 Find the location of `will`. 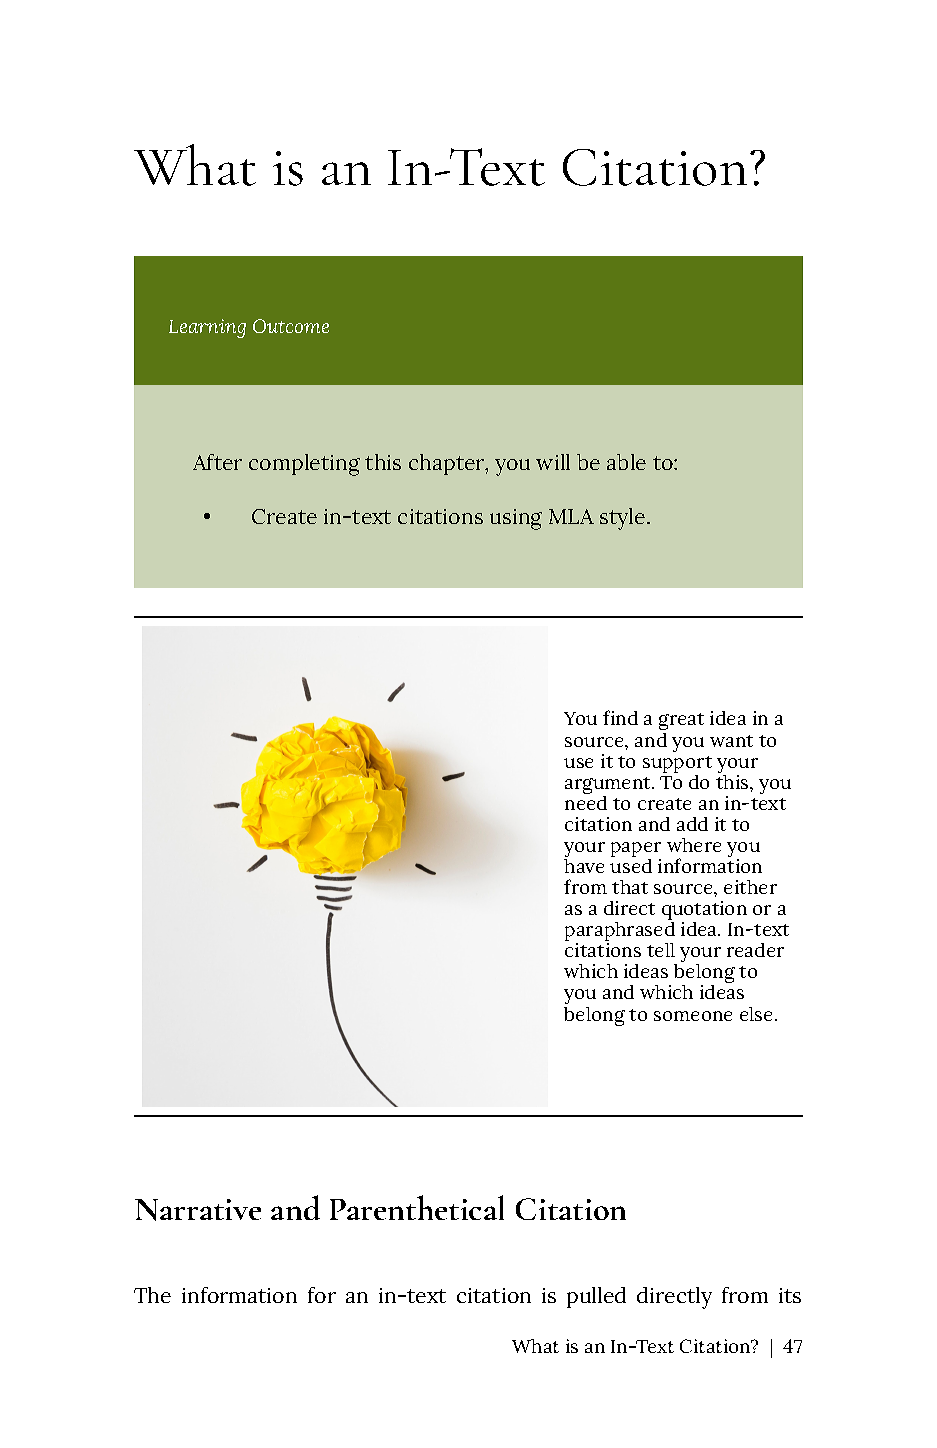

will is located at coordinates (553, 462).
